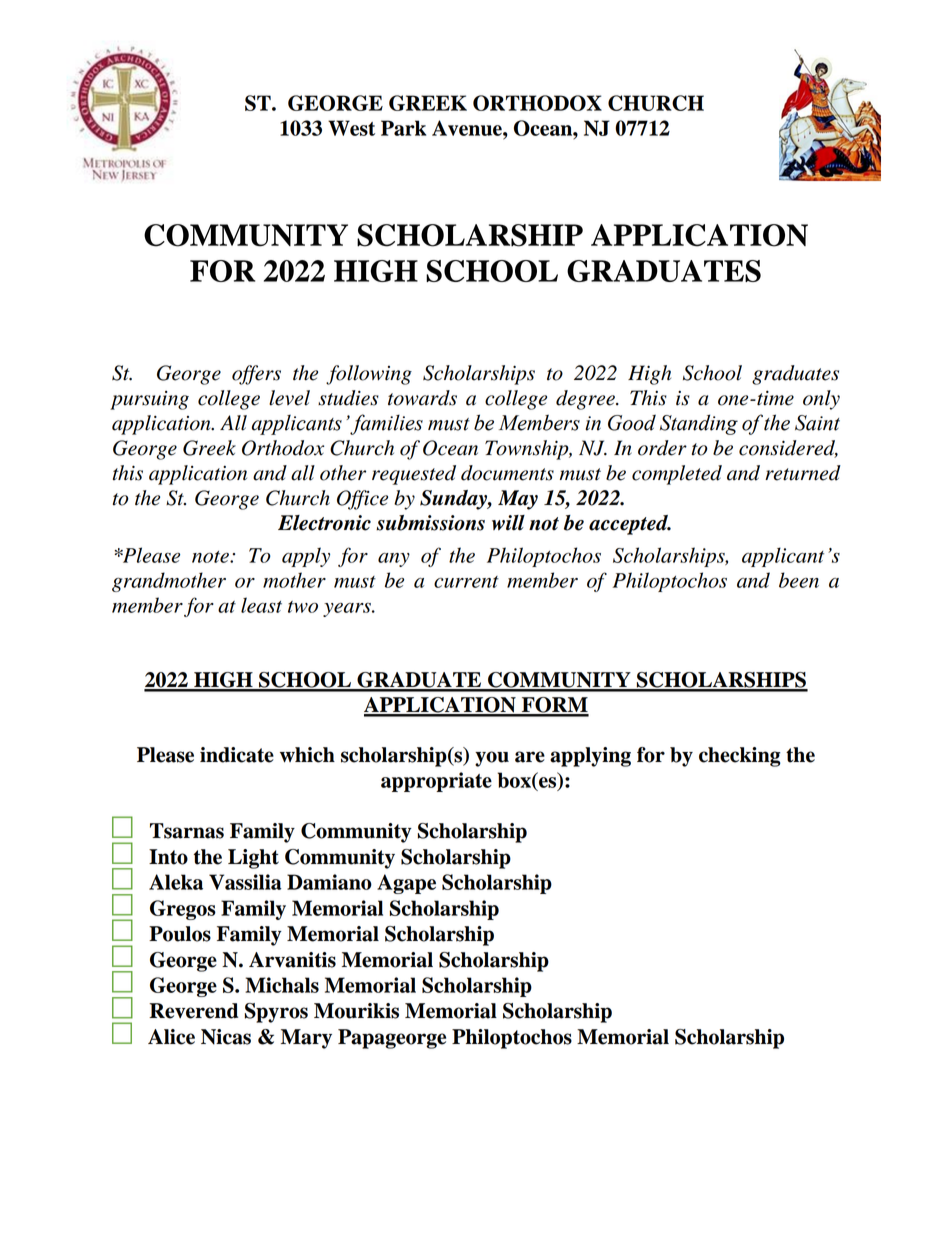 Image resolution: width=952 pixels, height=1233 pixels. I want to click on only, so click(821, 400).
